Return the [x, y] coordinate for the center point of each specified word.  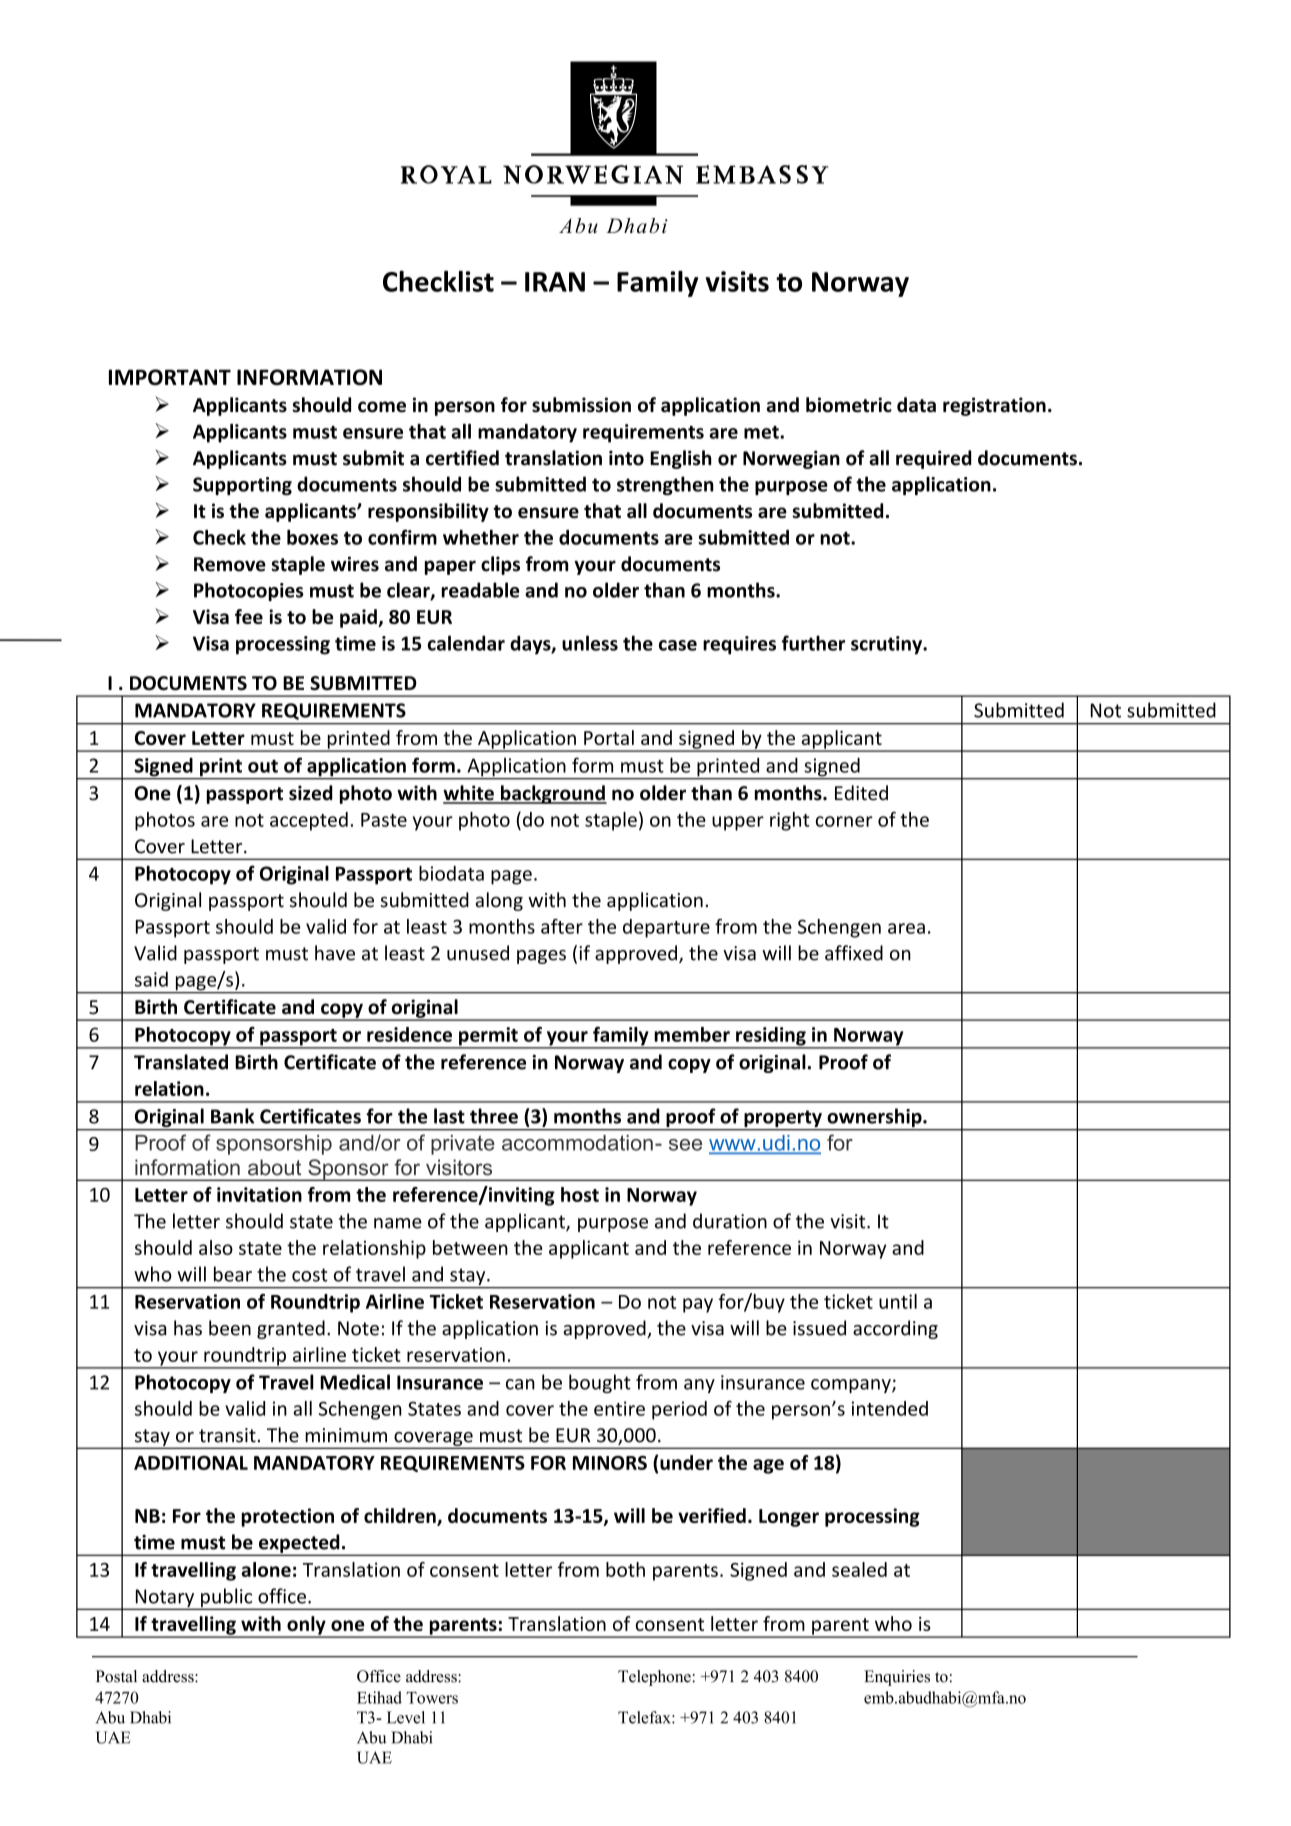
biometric [849, 405]
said [151, 979]
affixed [854, 953]
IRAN [555, 282]
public [227, 1599]
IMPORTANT [170, 377]
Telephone [655, 1678]
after [562, 926]
